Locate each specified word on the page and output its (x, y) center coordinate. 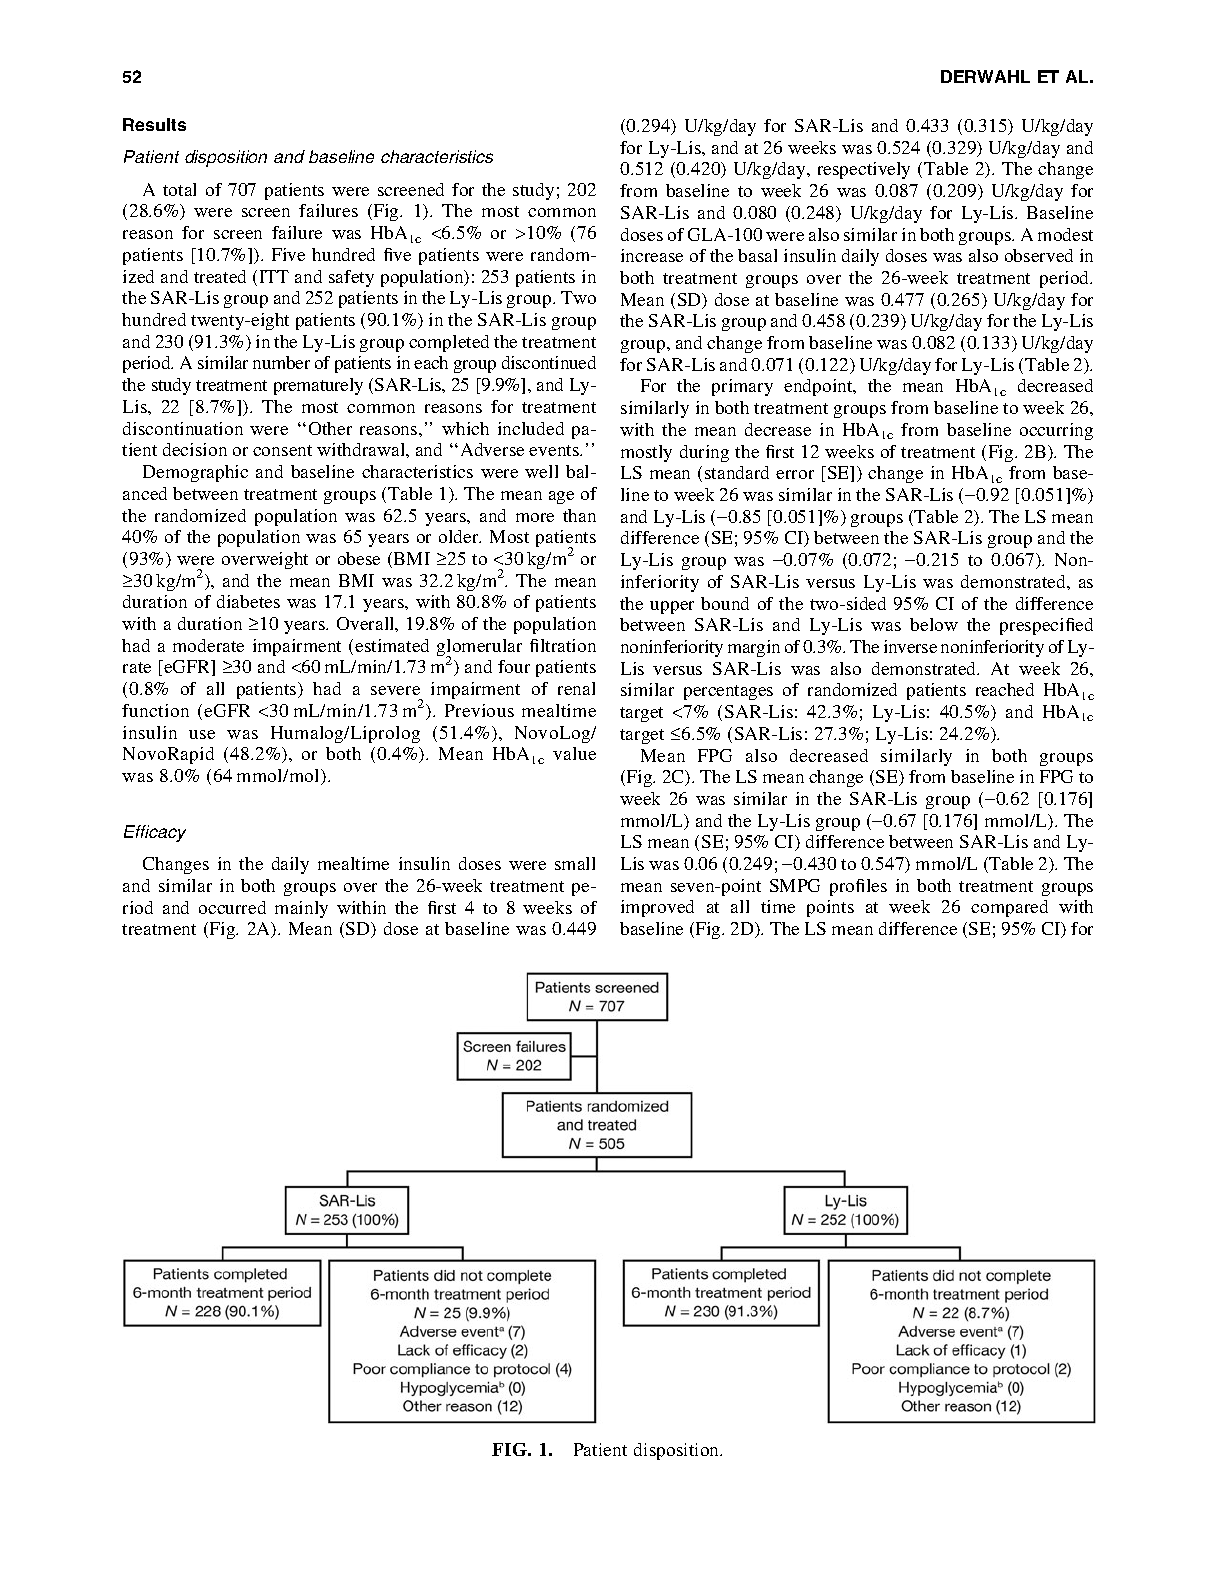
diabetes (248, 601)
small (575, 863)
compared (1009, 908)
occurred (232, 907)
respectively (864, 170)
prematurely (318, 386)
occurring (1056, 431)
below (934, 624)
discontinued (549, 362)
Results (154, 124)
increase (652, 255)
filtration (563, 645)
